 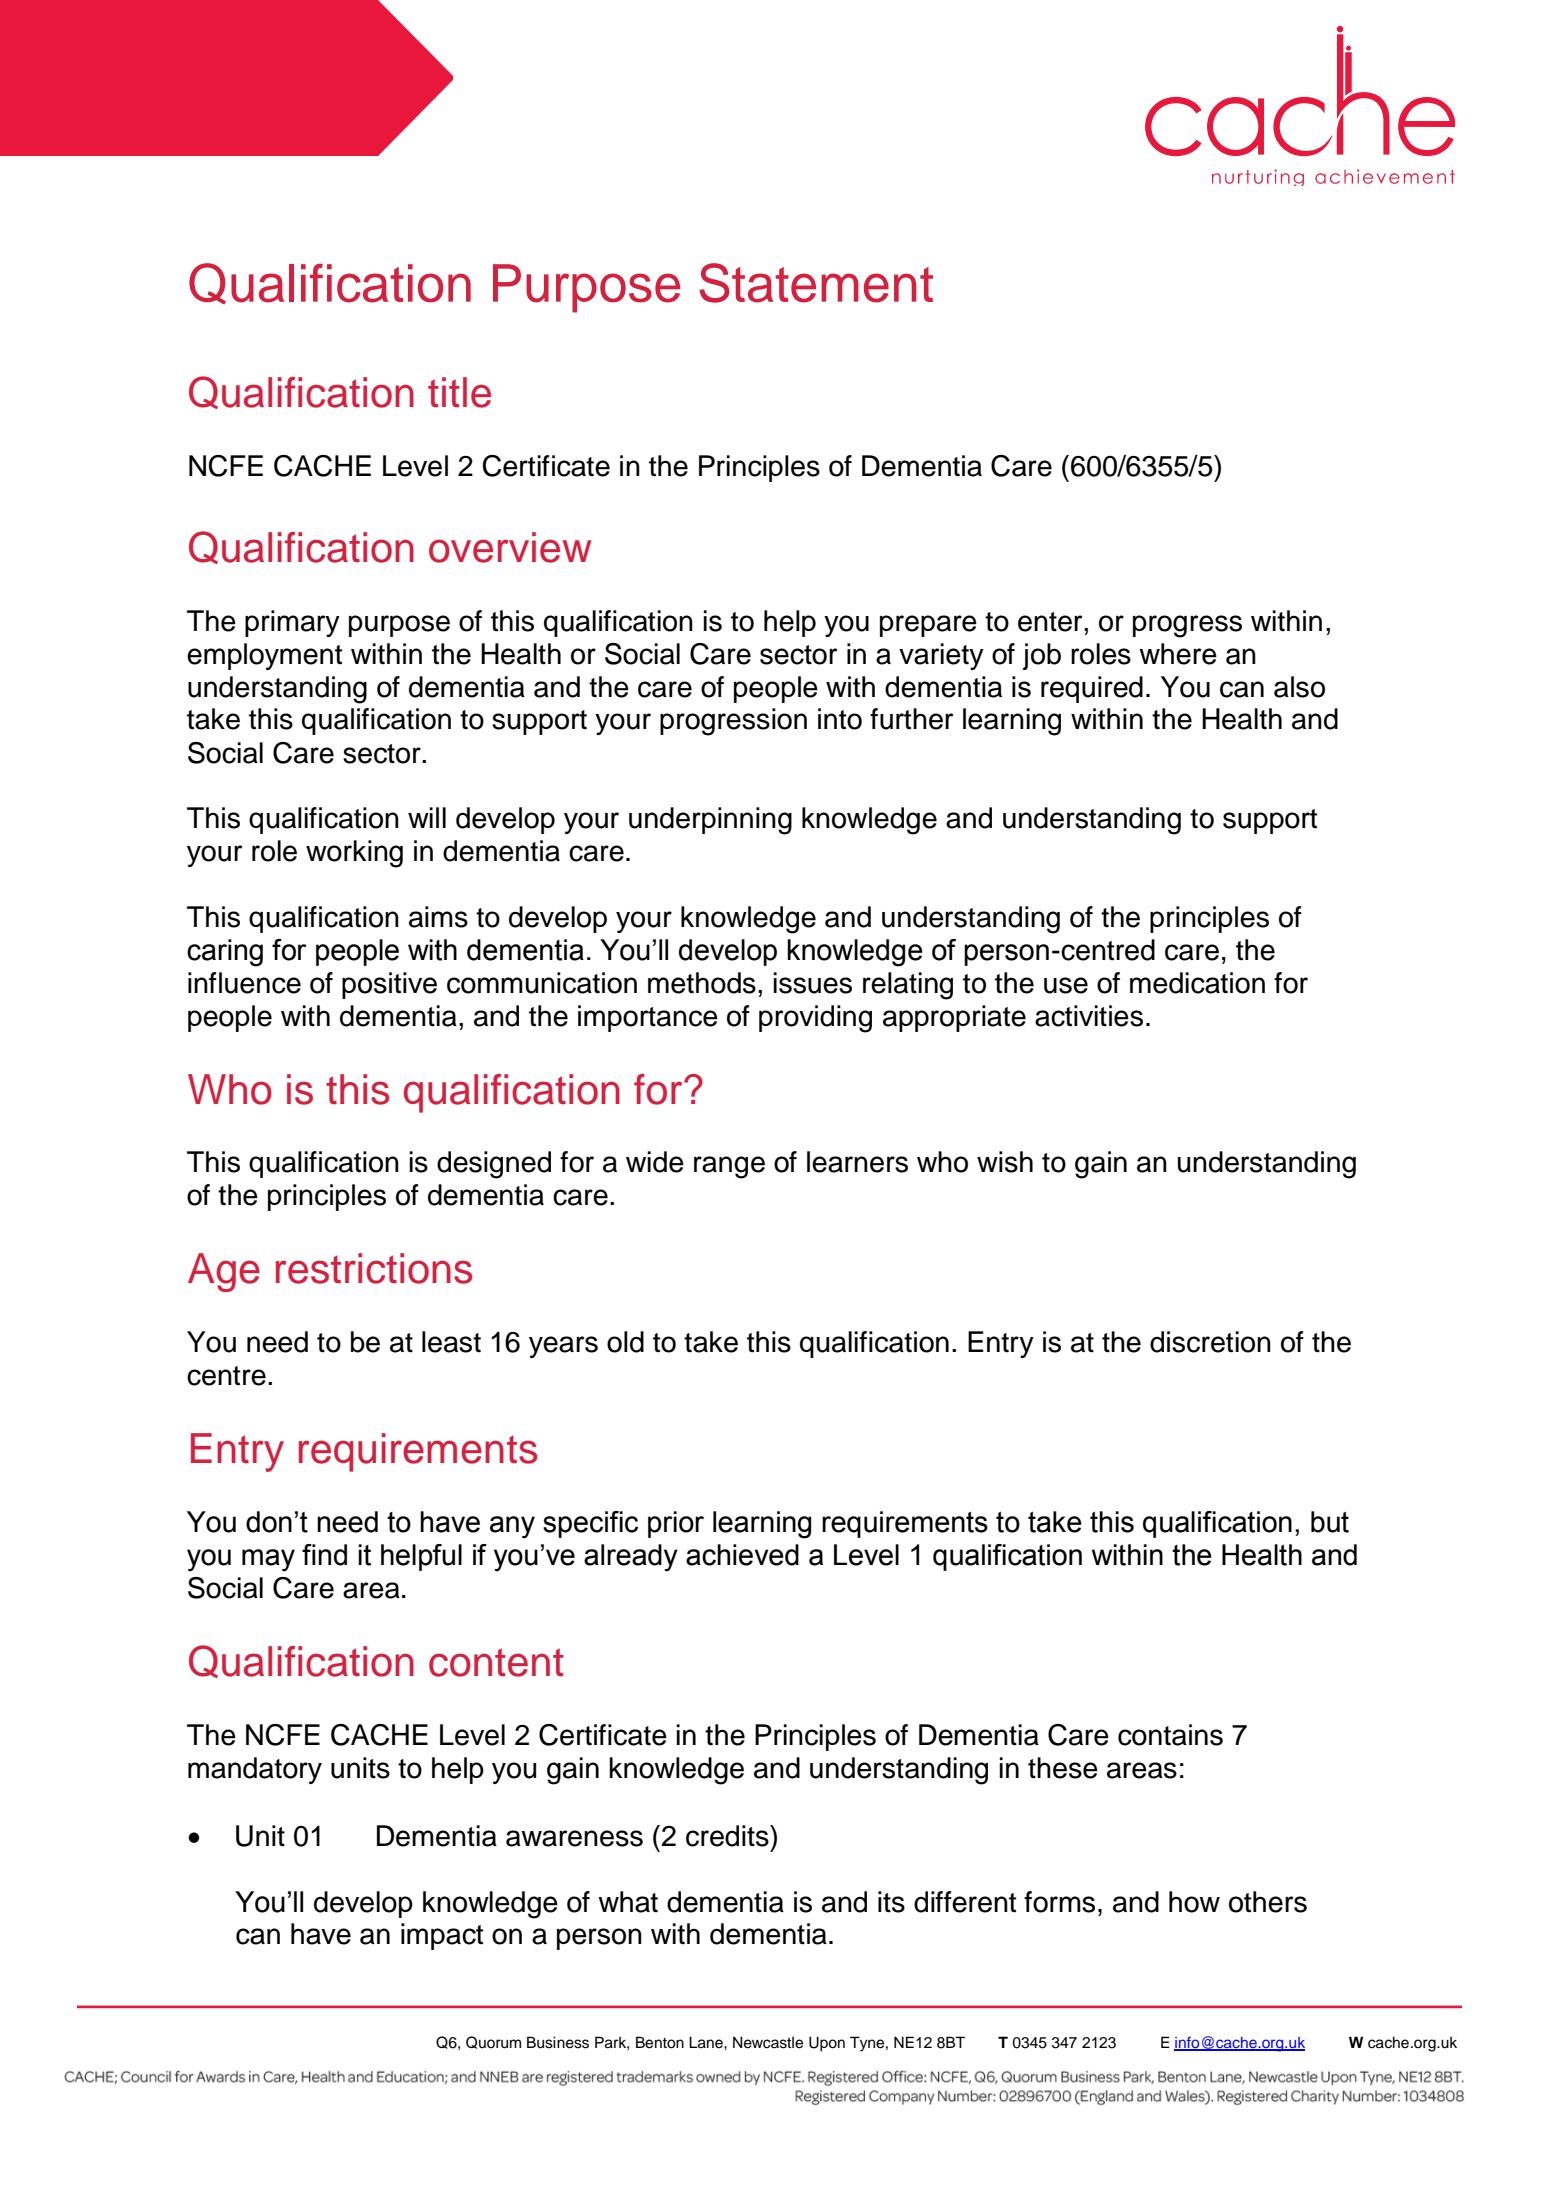 I want to click on restrictions, so click(x=374, y=1268).
